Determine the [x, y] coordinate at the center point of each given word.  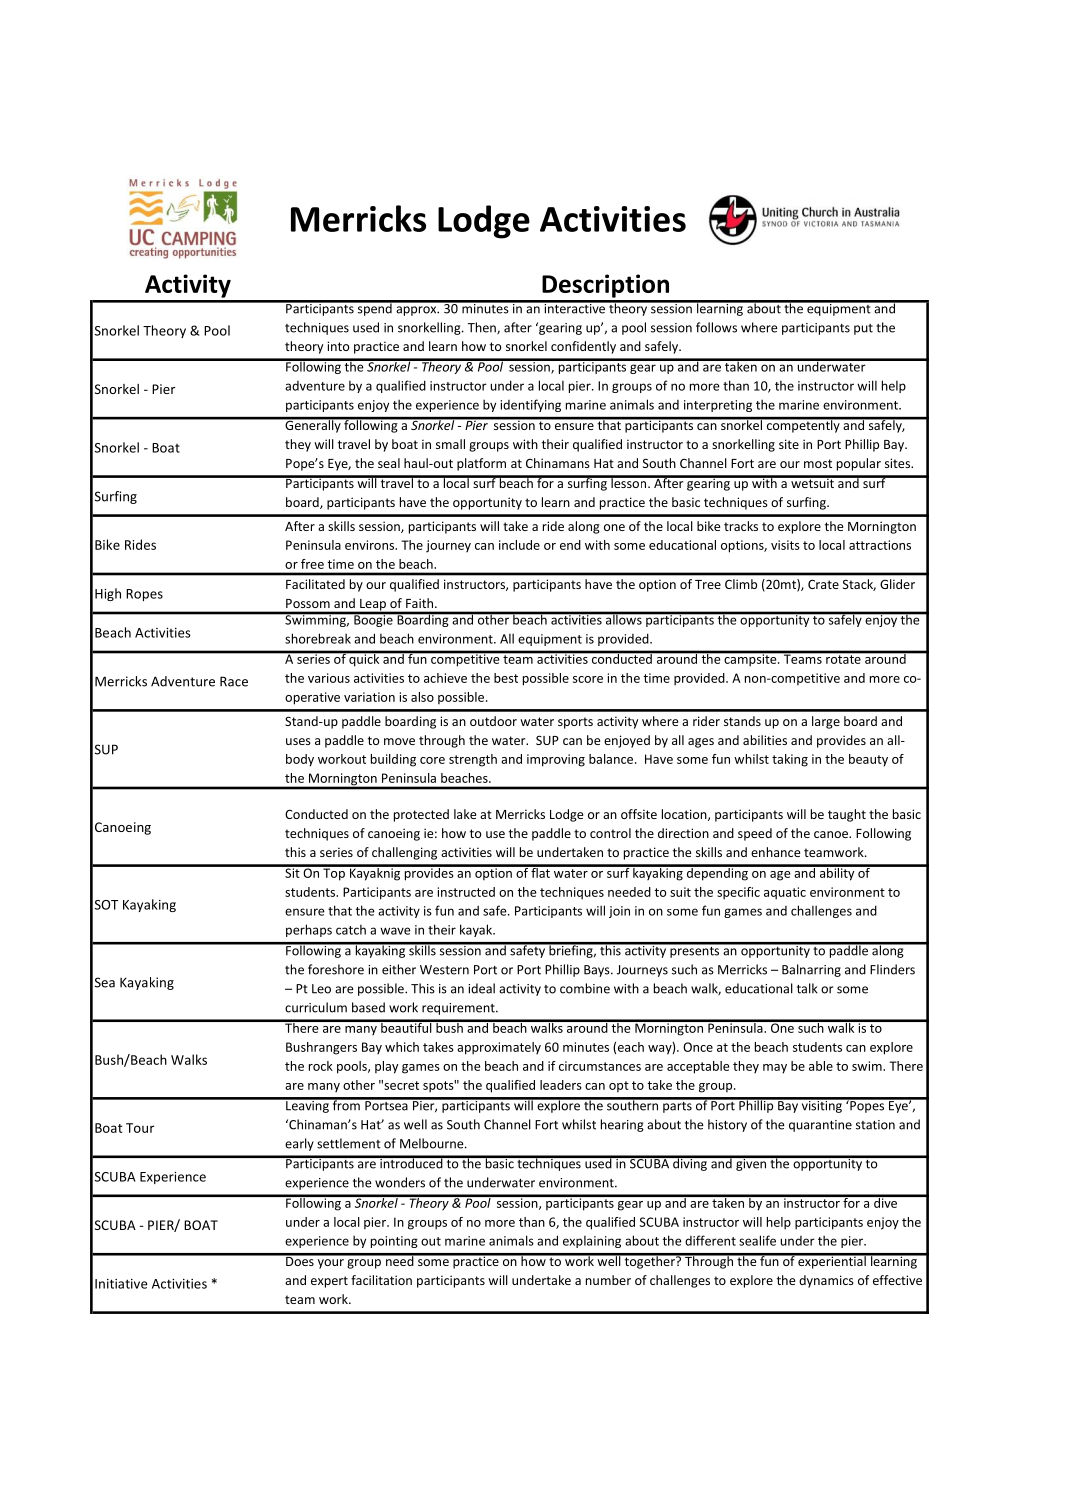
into [338, 346]
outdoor [493, 721]
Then [483, 328]
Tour [140, 1128]
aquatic [785, 893]
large [826, 722]
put [863, 329]
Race [234, 681]
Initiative [121, 1284]
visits [785, 545]
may [775, 1069]
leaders [561, 1085]
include [519, 545]
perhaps [309, 930]
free [312, 564]
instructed [466, 892]
